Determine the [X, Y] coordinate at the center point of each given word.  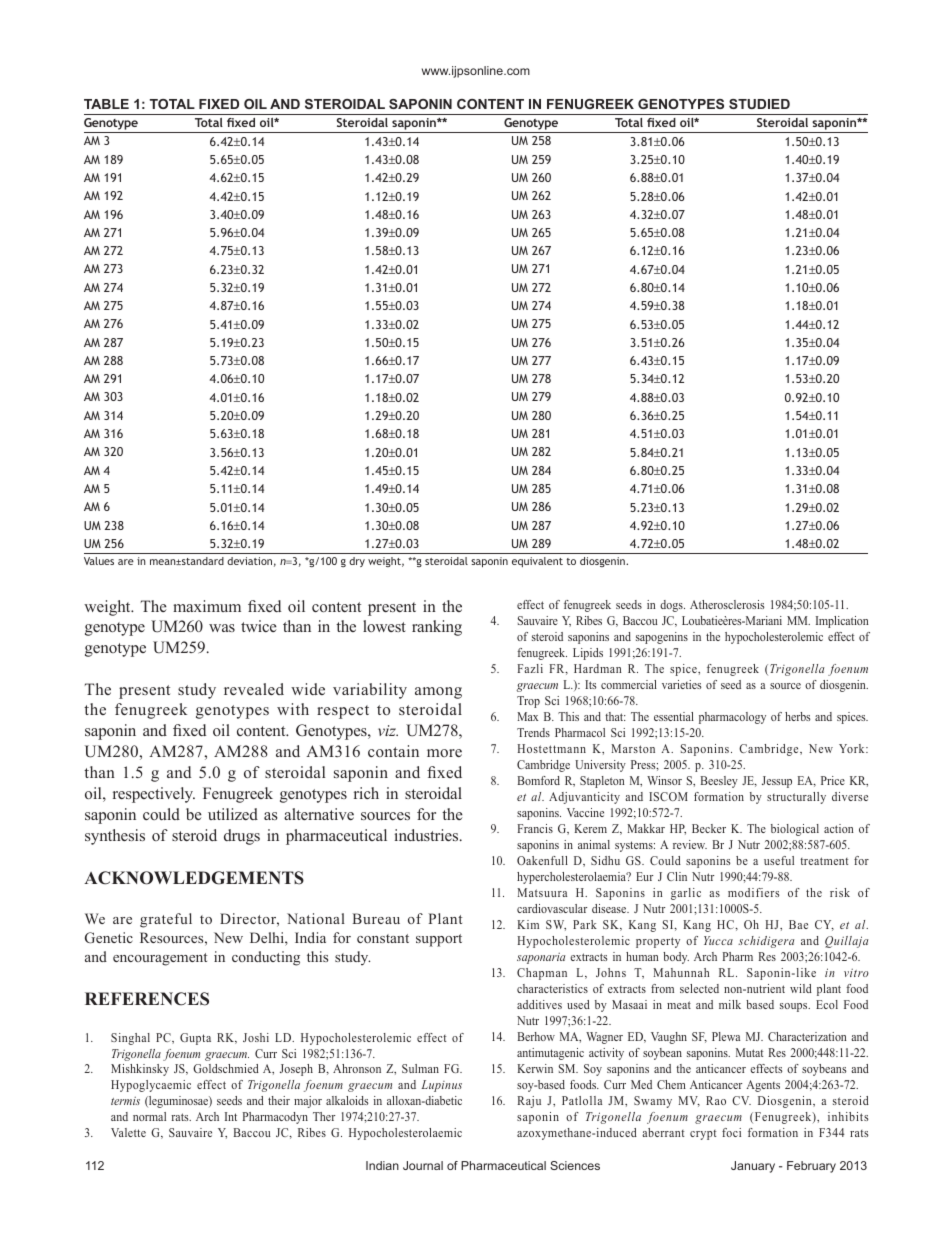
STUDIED [759, 104]
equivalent [537, 562]
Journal [423, 1165]
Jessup [777, 782]
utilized [233, 814]
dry [357, 562]
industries [428, 835]
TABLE [106, 104]
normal [149, 1116]
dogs [672, 606]
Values [99, 561]
